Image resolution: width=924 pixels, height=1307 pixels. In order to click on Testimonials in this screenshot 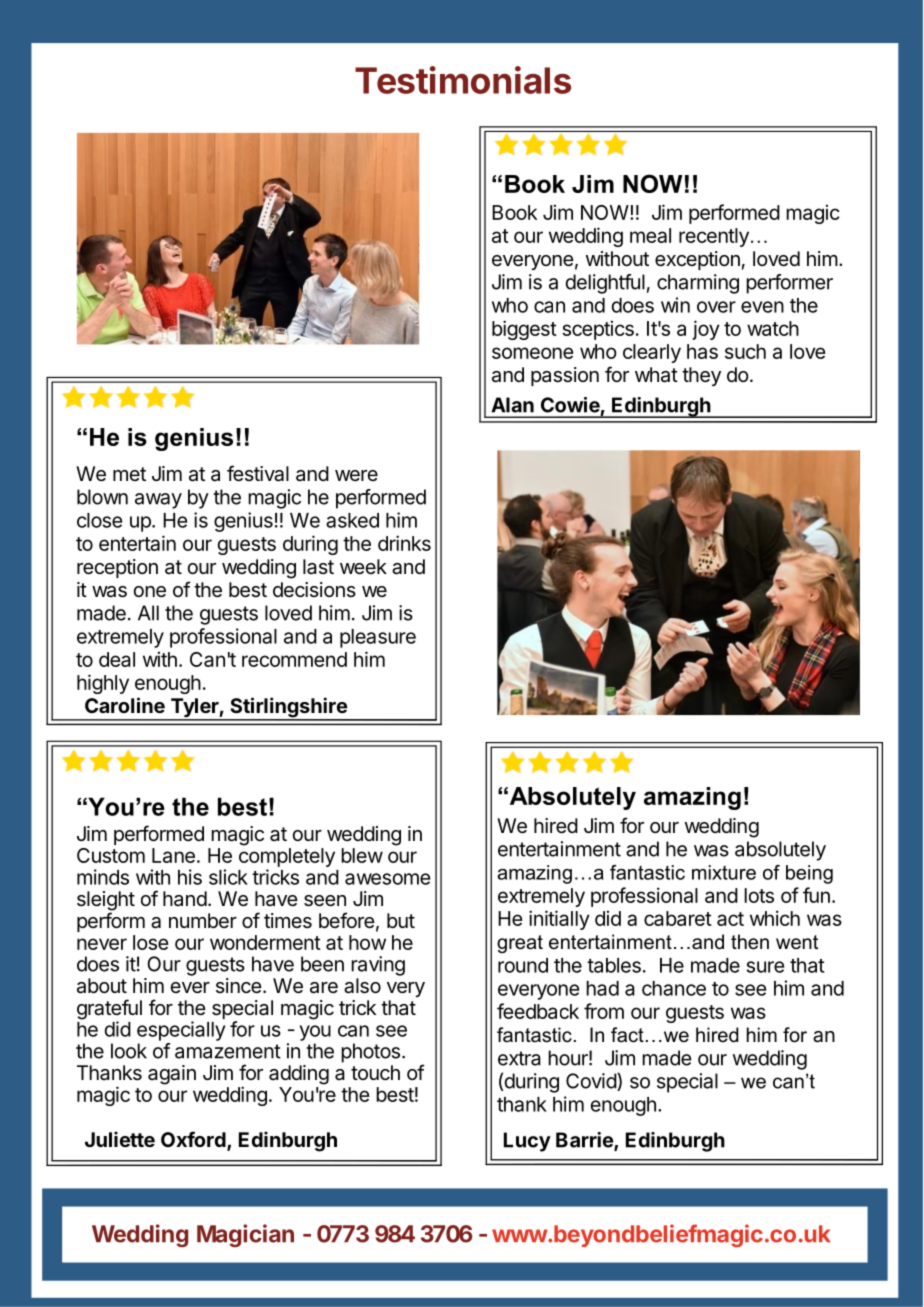, I will do `click(463, 80)`.
